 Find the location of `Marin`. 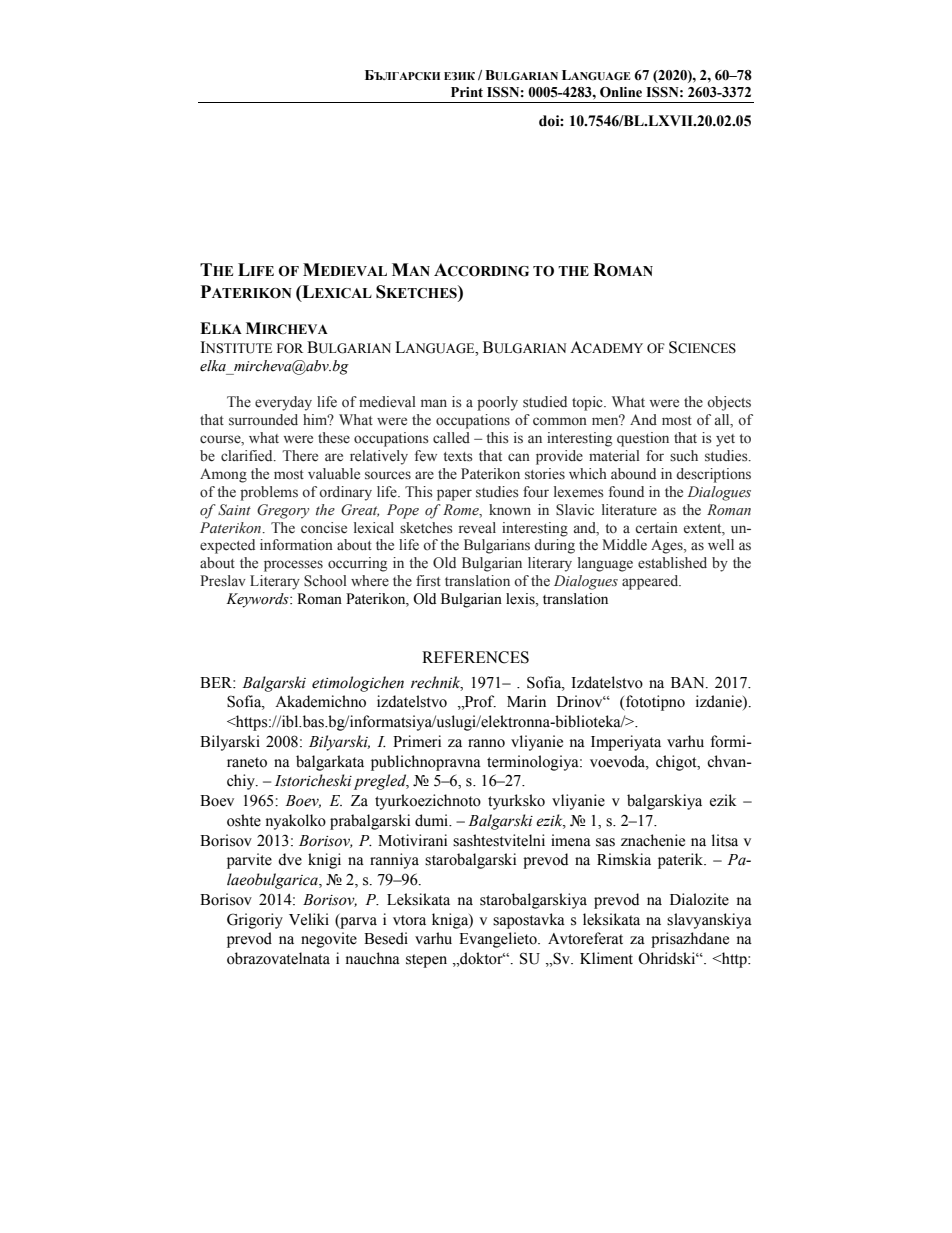

Marin is located at coordinates (526, 701).
